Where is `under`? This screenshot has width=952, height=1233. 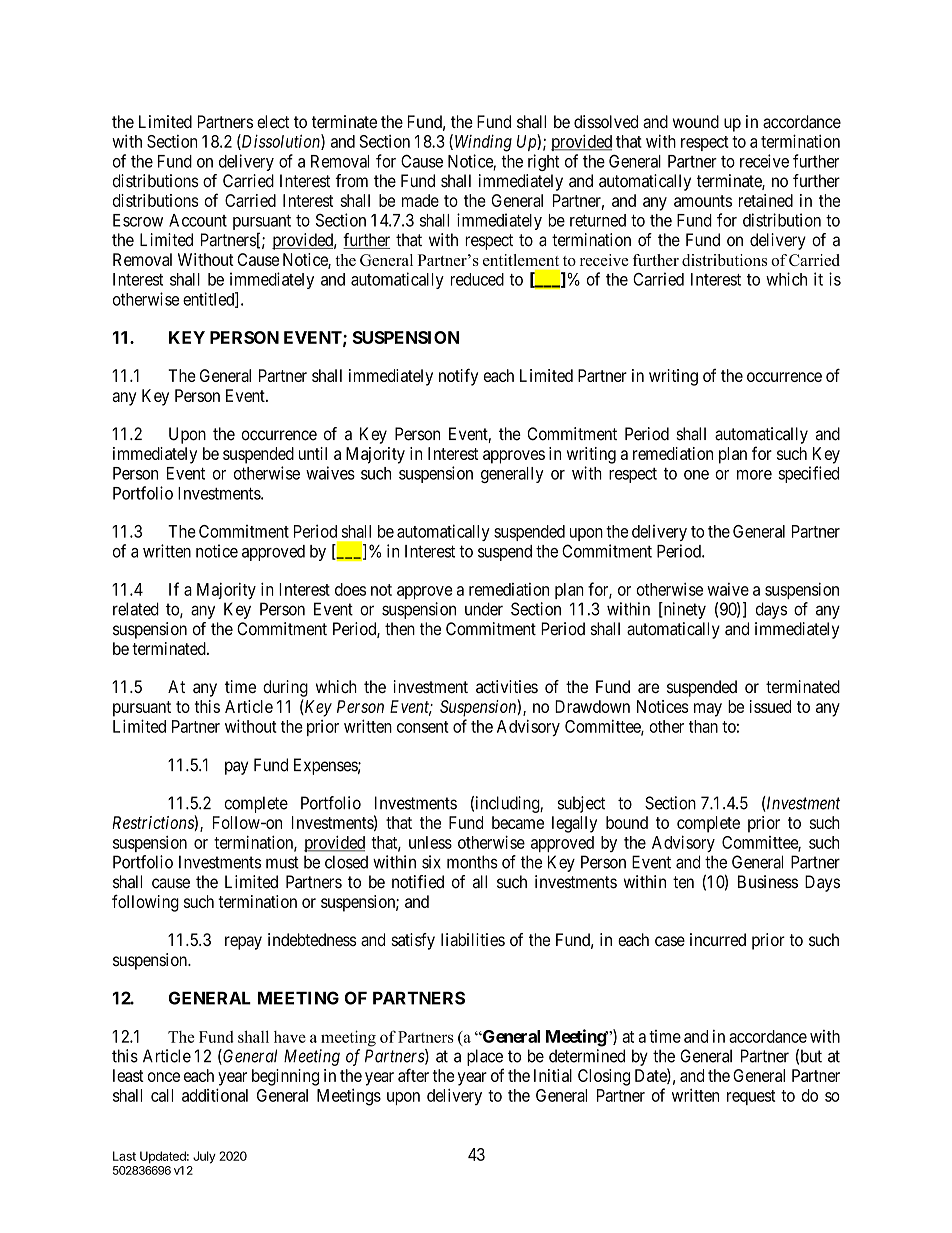 under is located at coordinates (484, 609).
